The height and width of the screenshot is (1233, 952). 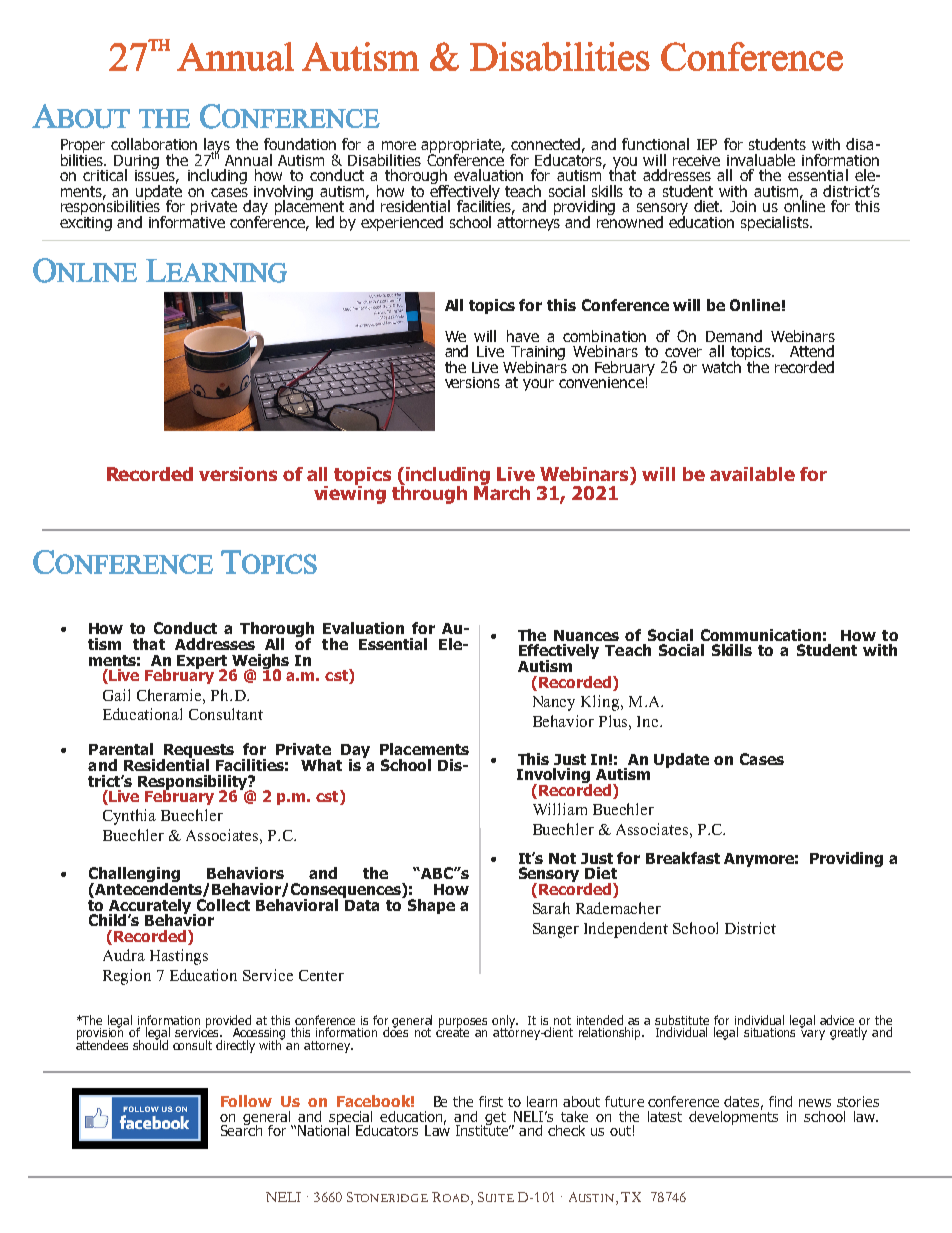 What do you see at coordinates (586, 635) in the screenshot?
I see `Nuances` at bounding box center [586, 635].
